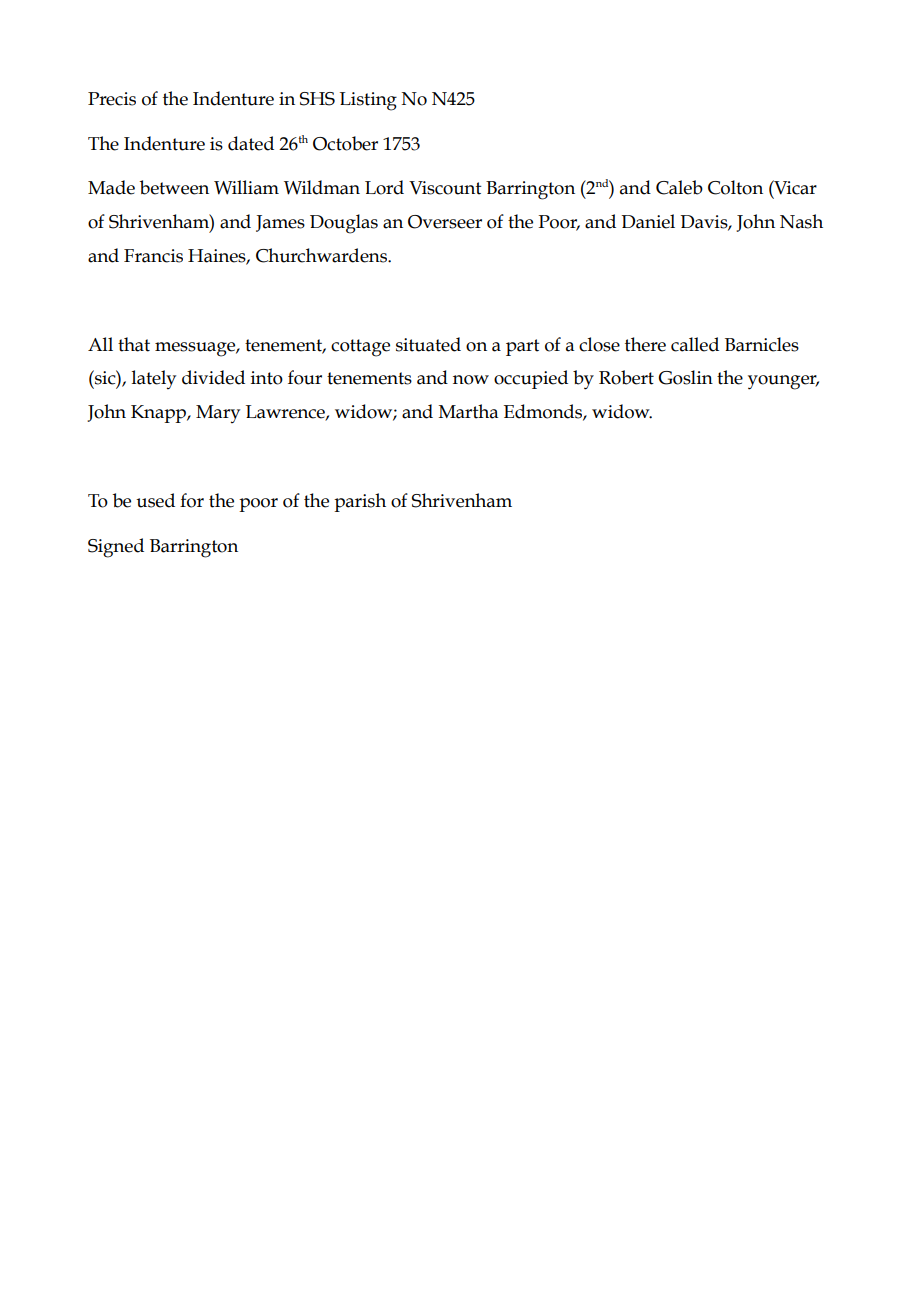 Image resolution: width=924 pixels, height=1308 pixels. What do you see at coordinates (218, 414) in the image?
I see `Mary` at bounding box center [218, 414].
